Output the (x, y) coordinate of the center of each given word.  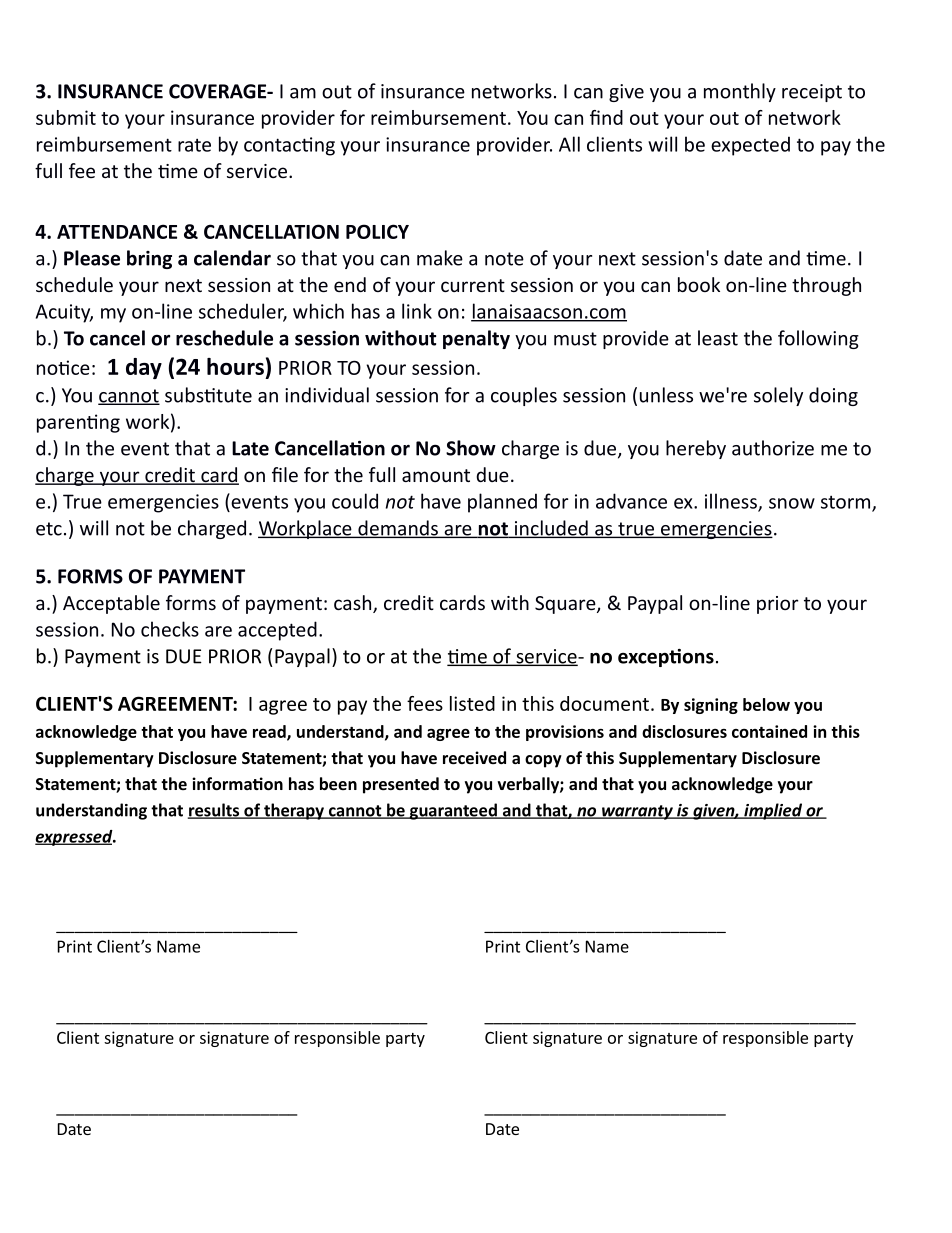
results (215, 811)
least (718, 338)
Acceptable (111, 604)
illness (732, 502)
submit (66, 117)
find (606, 117)
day (144, 368)
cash (354, 604)
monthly (740, 92)
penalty (476, 339)
